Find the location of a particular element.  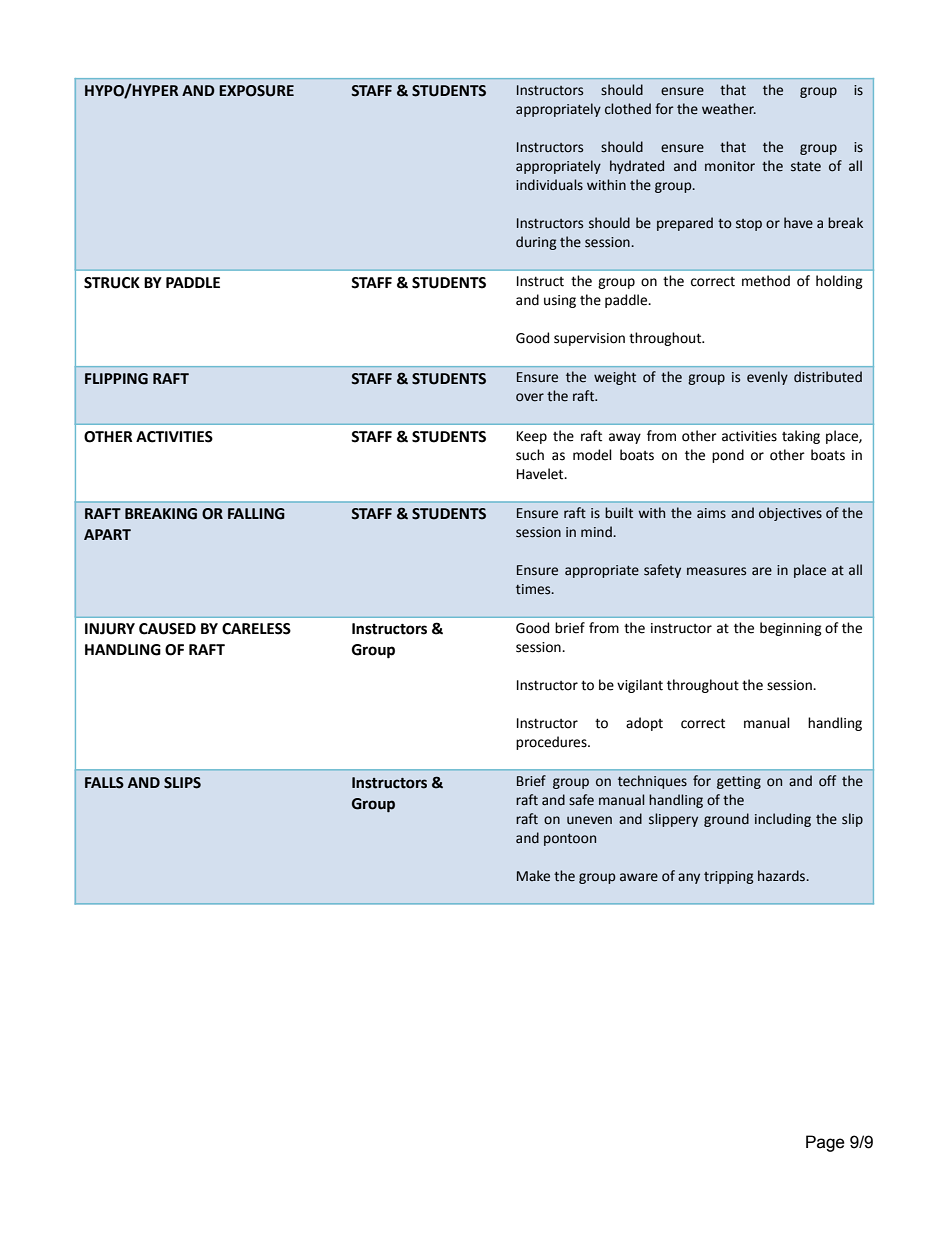

CAUSED is located at coordinates (167, 629).
